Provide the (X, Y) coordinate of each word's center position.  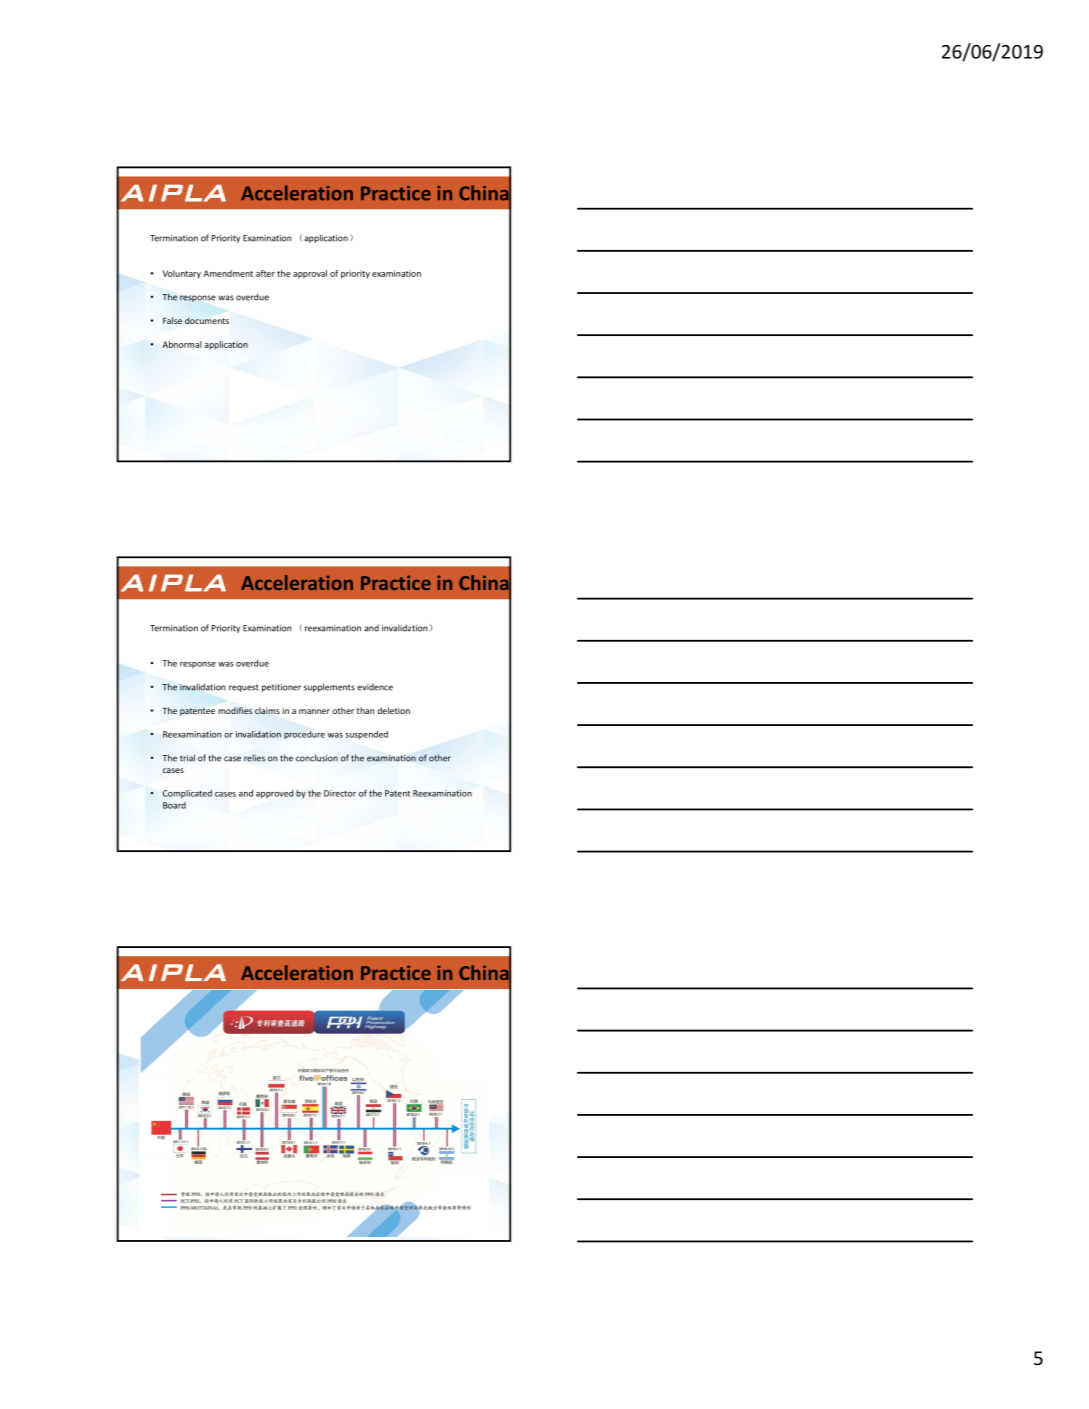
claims (267, 710)
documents (207, 320)
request (244, 688)
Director (340, 793)
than (366, 710)
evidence (375, 687)
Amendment (228, 273)
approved (275, 794)
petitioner (281, 688)
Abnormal (182, 344)
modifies (235, 710)
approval (310, 274)
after (265, 273)
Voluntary (182, 274)
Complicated (187, 794)
